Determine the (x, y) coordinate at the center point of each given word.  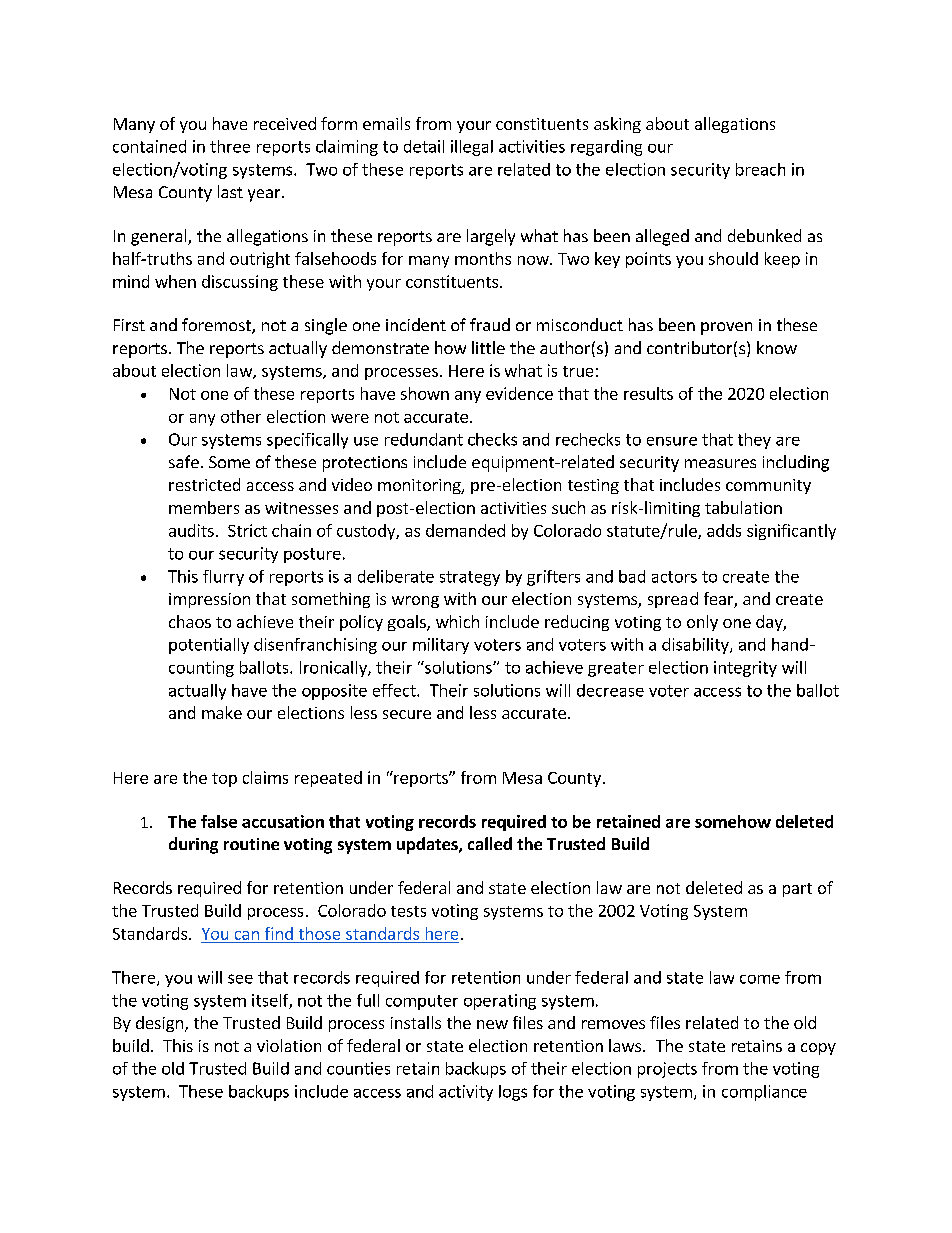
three (230, 146)
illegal (472, 148)
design (161, 1024)
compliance (764, 1093)
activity (466, 1093)
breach (760, 169)
